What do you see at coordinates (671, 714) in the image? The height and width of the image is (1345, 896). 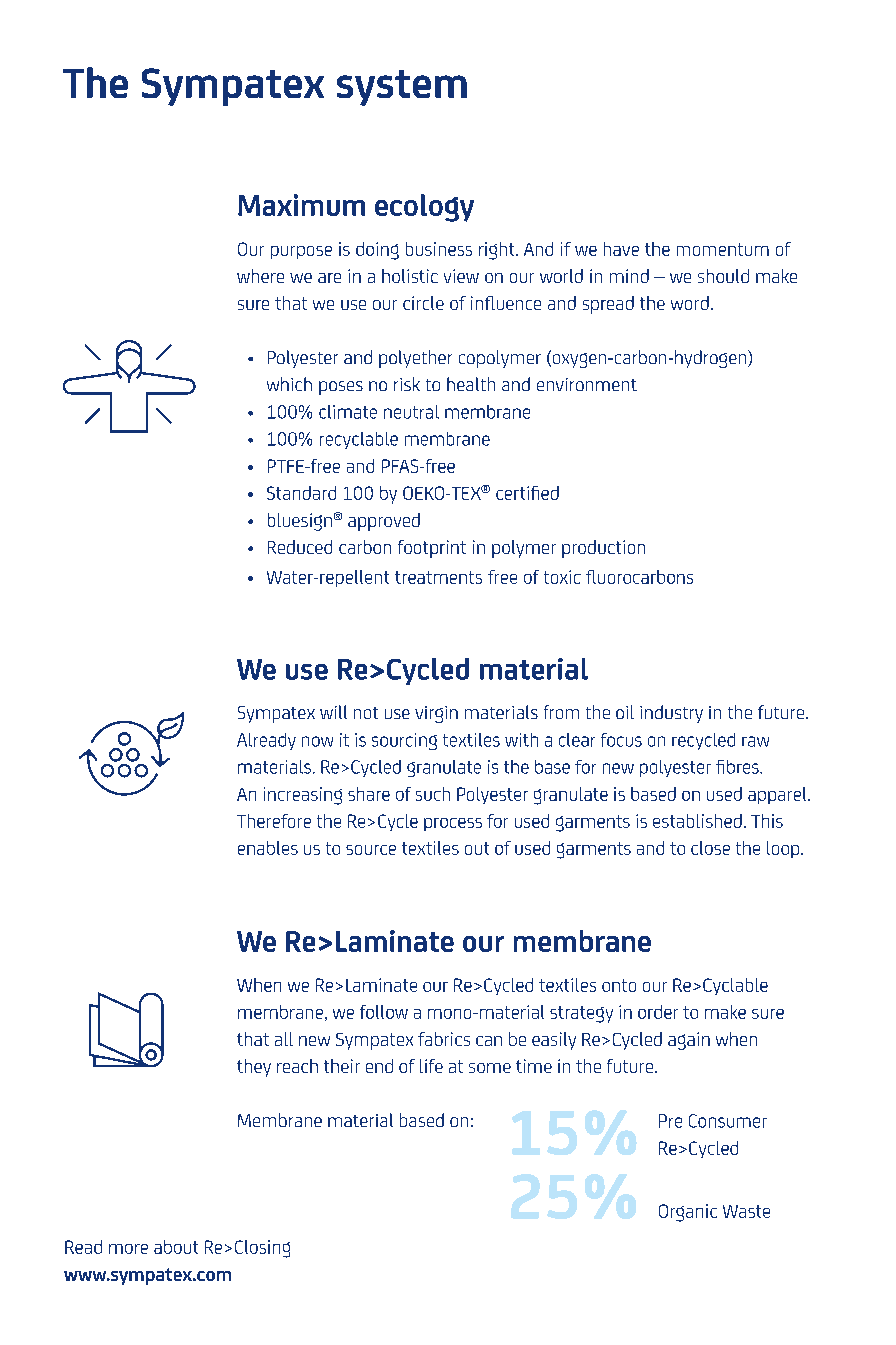 I see `industry` at bounding box center [671, 714].
